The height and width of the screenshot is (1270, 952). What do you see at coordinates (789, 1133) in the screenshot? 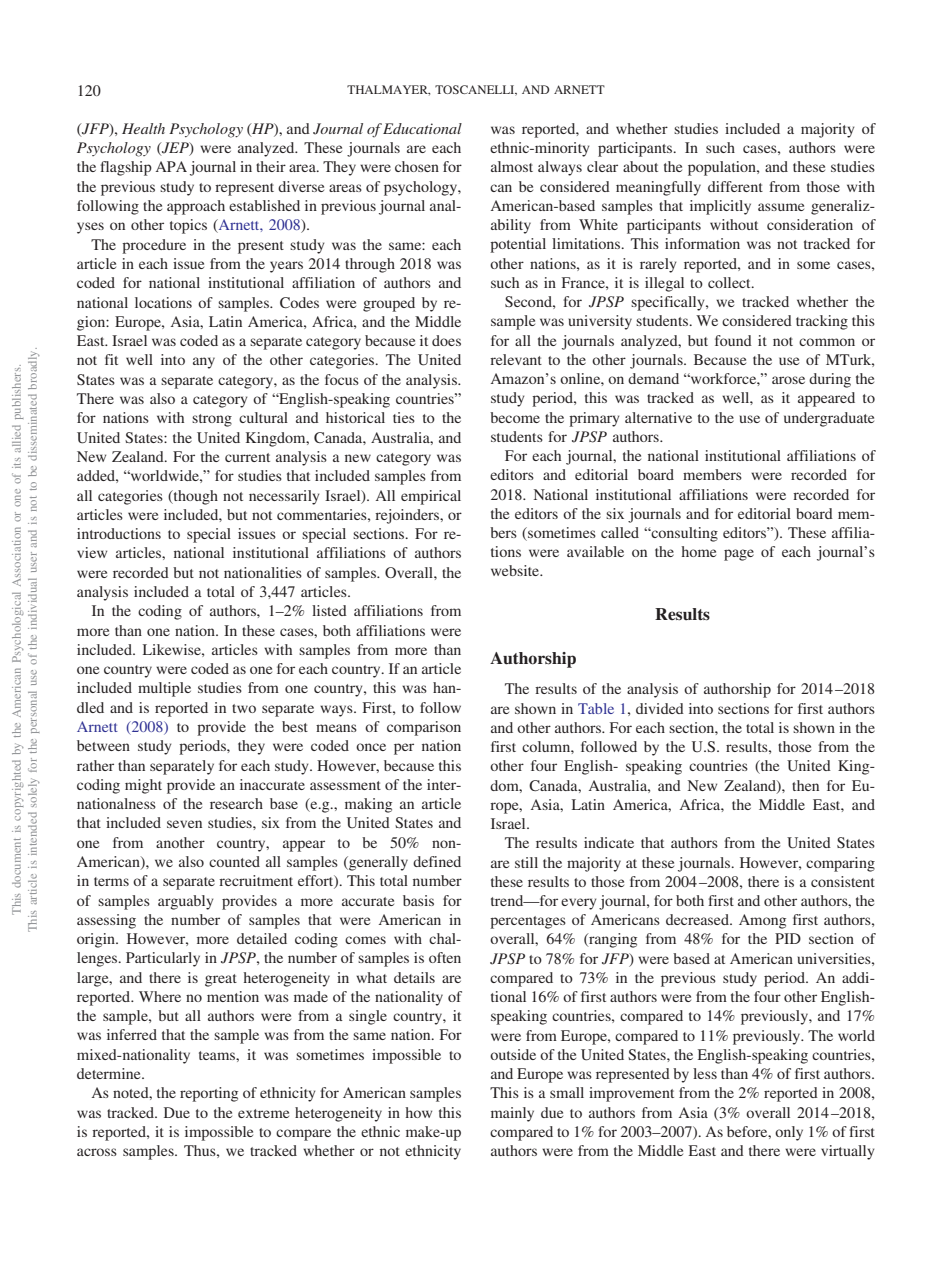
I see `only` at bounding box center [789, 1133].
